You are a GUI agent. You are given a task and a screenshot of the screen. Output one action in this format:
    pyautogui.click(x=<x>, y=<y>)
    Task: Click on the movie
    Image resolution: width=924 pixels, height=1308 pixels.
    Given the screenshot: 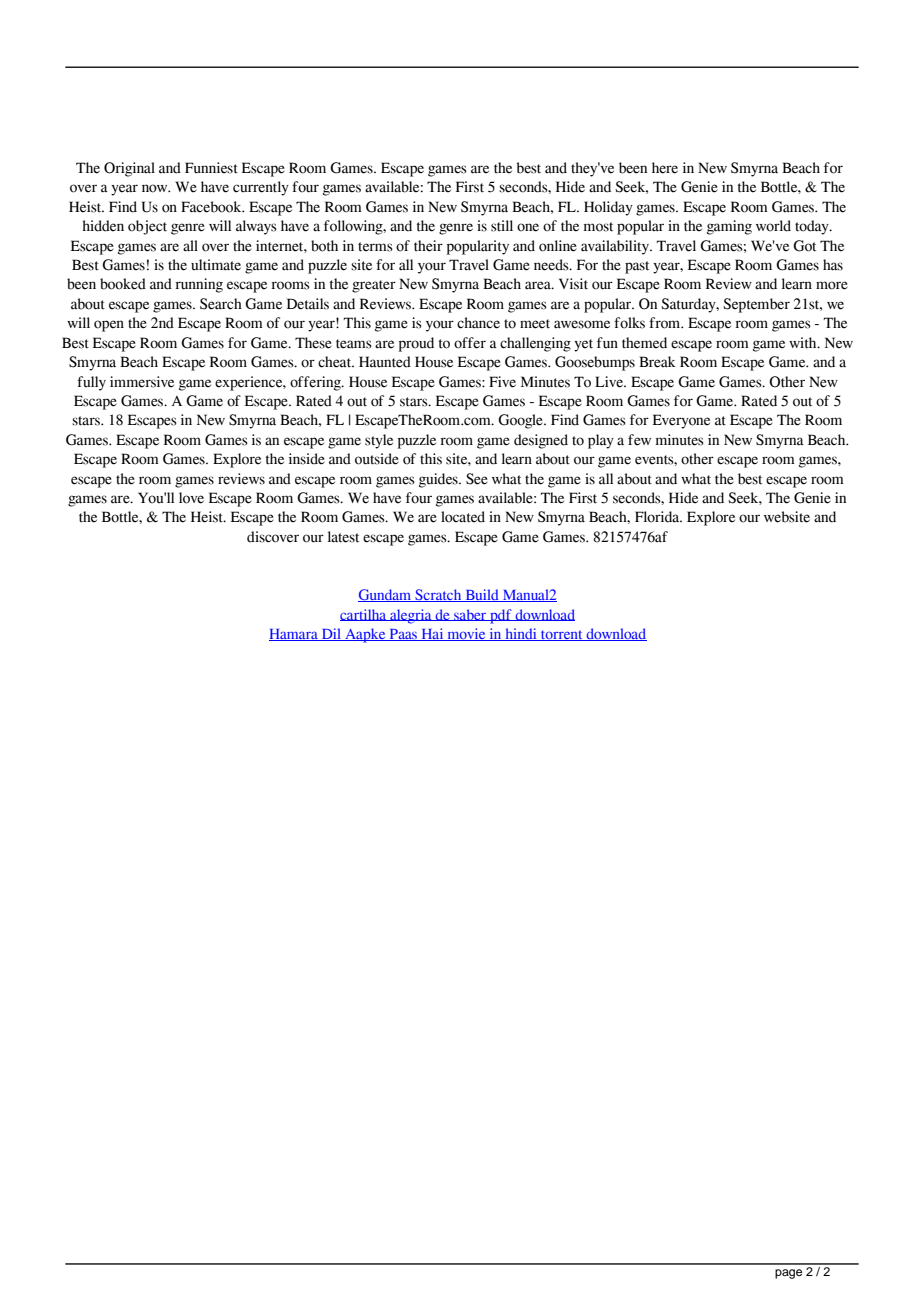 What is the action you would take?
    pyautogui.click(x=466, y=634)
